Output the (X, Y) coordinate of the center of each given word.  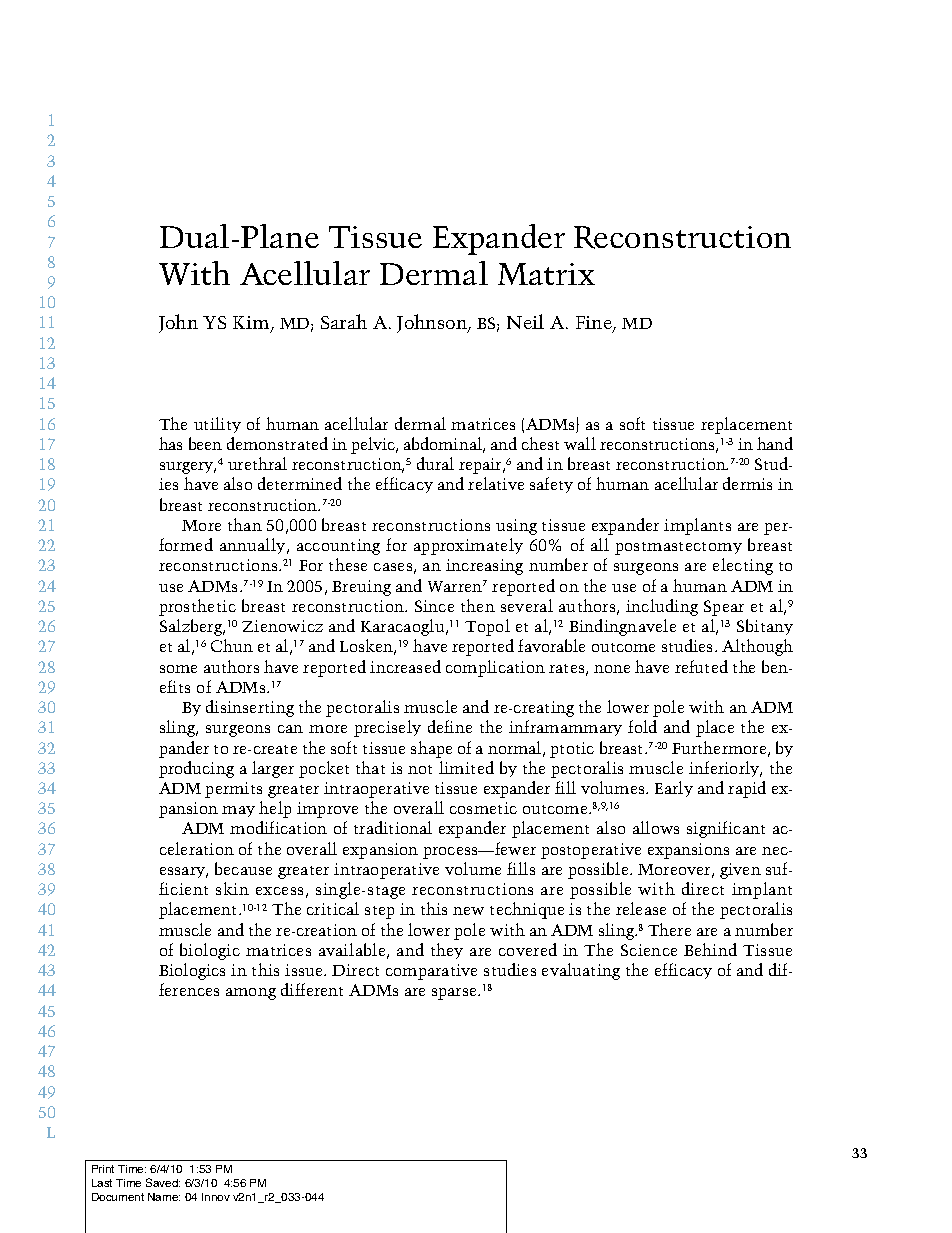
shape (431, 749)
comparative (431, 972)
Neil (525, 321)
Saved (163, 1182)
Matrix (546, 274)
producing (196, 769)
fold (642, 726)
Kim (252, 323)
